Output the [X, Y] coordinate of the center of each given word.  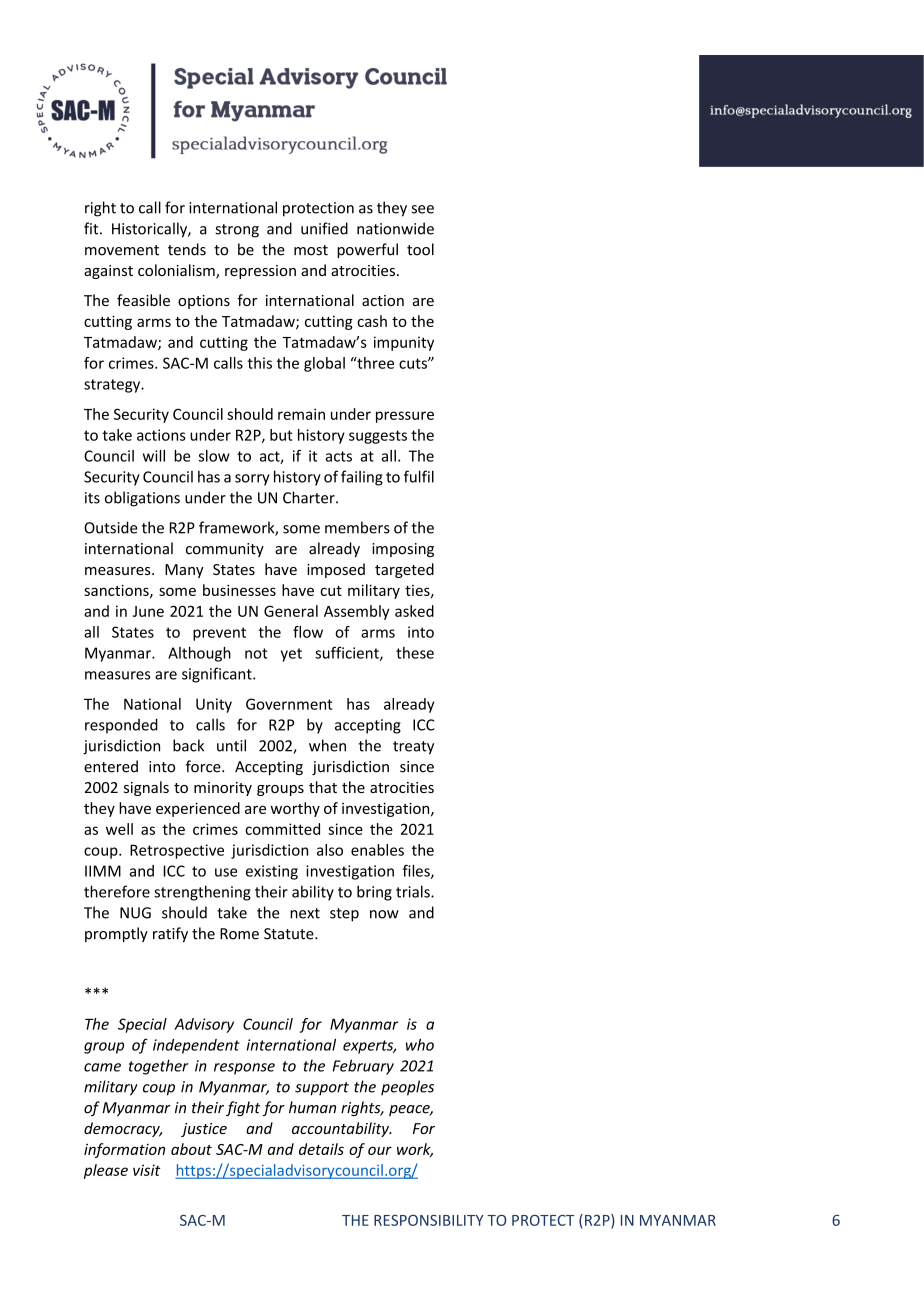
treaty [413, 748]
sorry [252, 480]
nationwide [395, 228]
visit [147, 1170]
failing [362, 478]
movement [122, 250]
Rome [239, 934]
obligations [142, 499]
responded [121, 726]
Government [289, 704]
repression [260, 272]
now [384, 914]
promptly [116, 934]
